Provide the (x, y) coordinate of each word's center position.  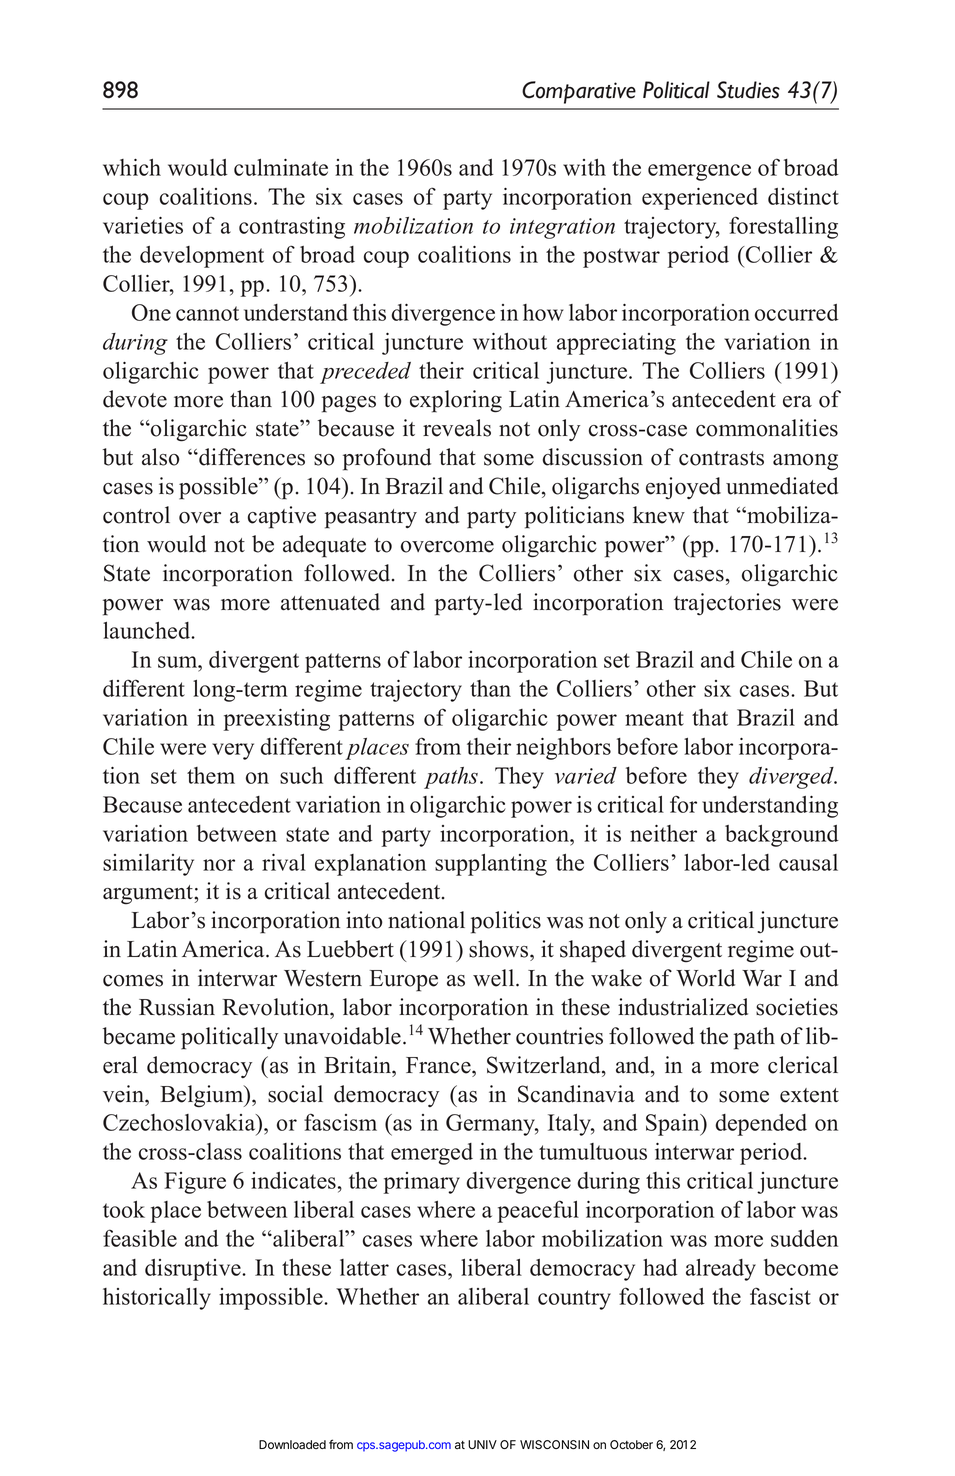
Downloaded (292, 1445)
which (132, 167)
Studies (748, 90)
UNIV (482, 1444)
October (631, 1444)
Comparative (579, 92)
